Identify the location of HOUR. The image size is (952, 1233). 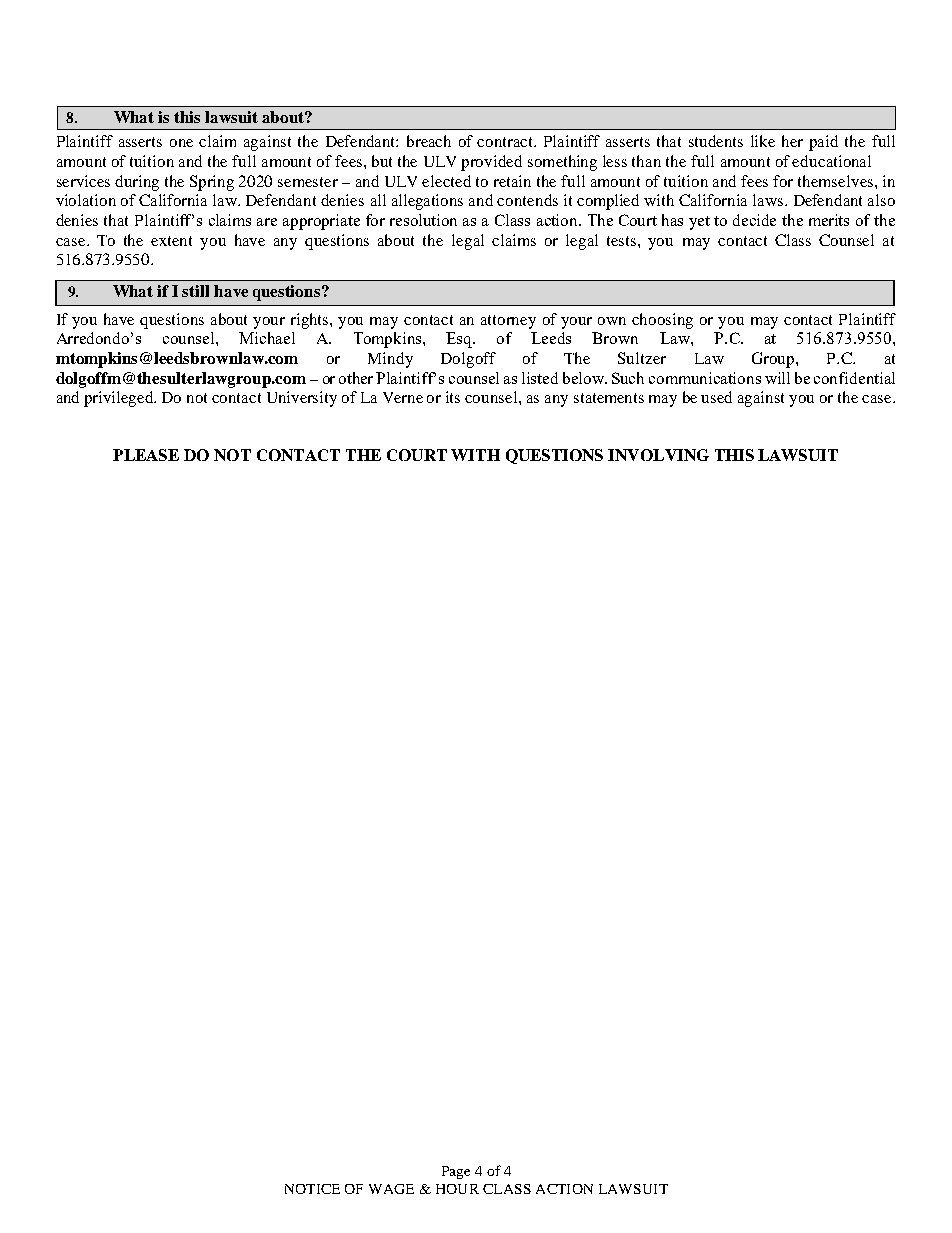
(457, 1189).
